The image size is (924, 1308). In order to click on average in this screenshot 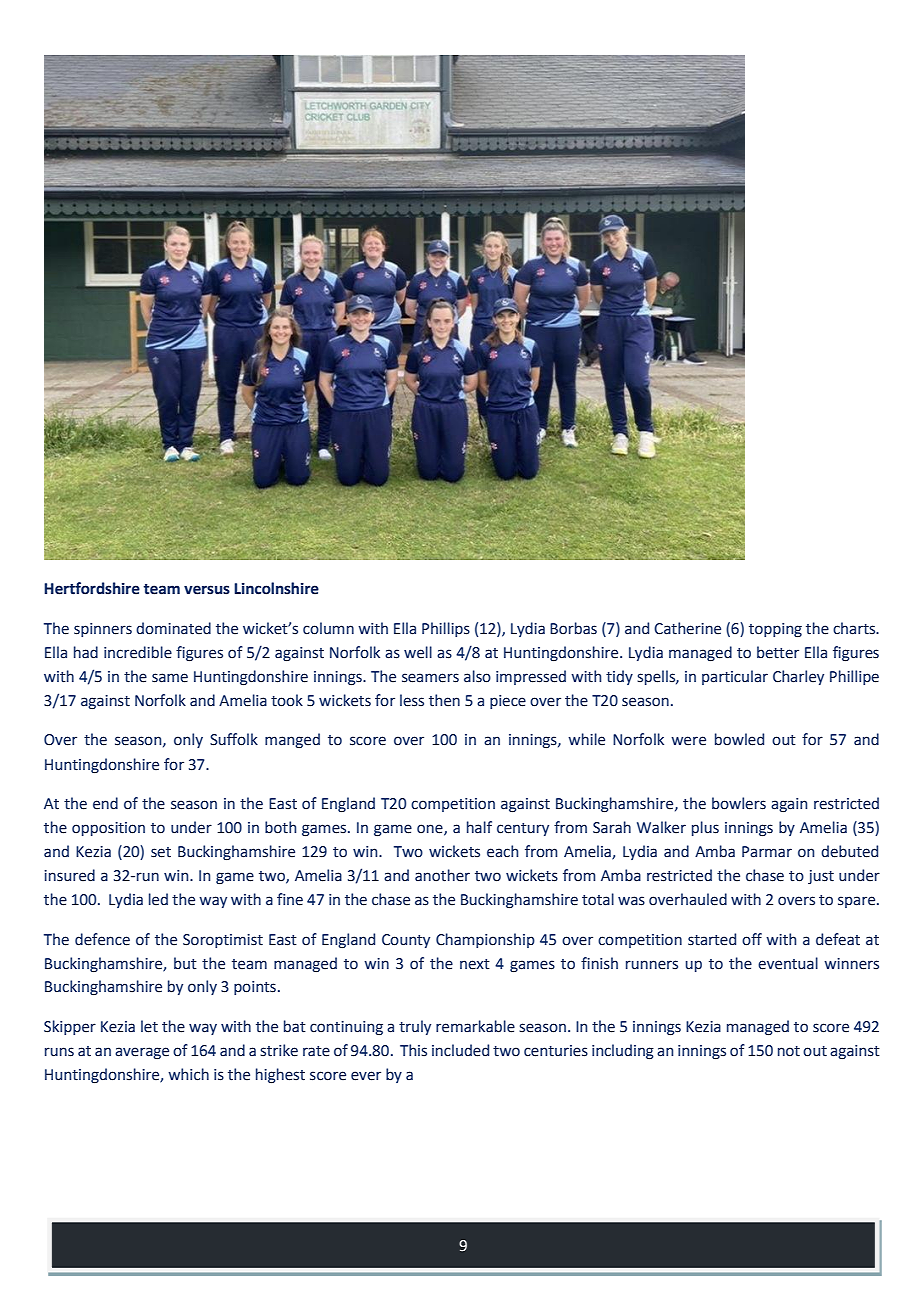, I will do `click(142, 1053)`.
